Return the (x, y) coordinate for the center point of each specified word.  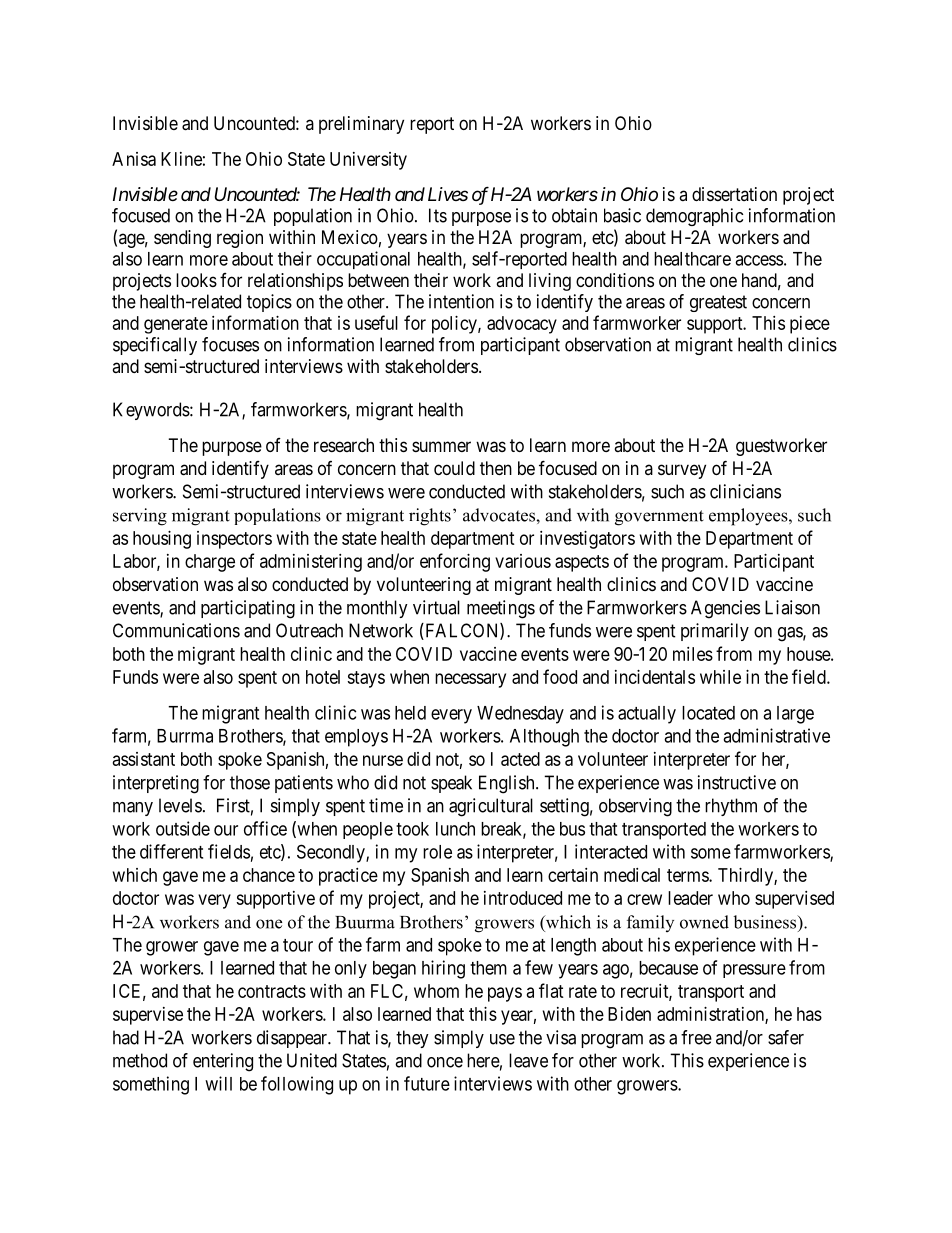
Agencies (725, 609)
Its (438, 215)
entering (223, 1062)
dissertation (734, 194)
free (696, 1037)
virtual (436, 607)
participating (248, 609)
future (427, 1083)
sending (182, 239)
